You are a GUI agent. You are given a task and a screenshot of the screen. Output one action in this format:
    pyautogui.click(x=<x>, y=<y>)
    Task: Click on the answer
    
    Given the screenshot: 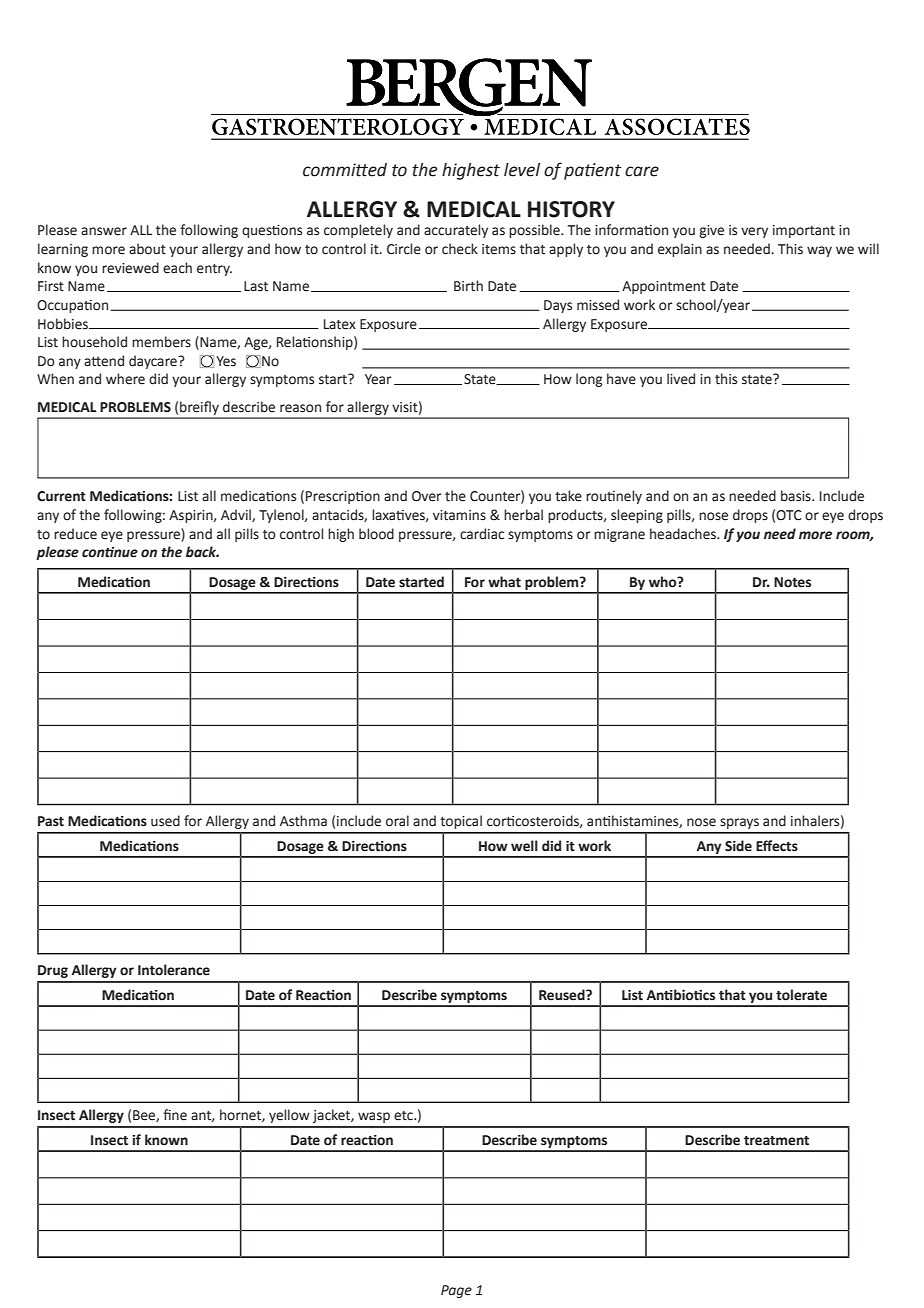 What is the action you would take?
    pyautogui.click(x=104, y=231)
